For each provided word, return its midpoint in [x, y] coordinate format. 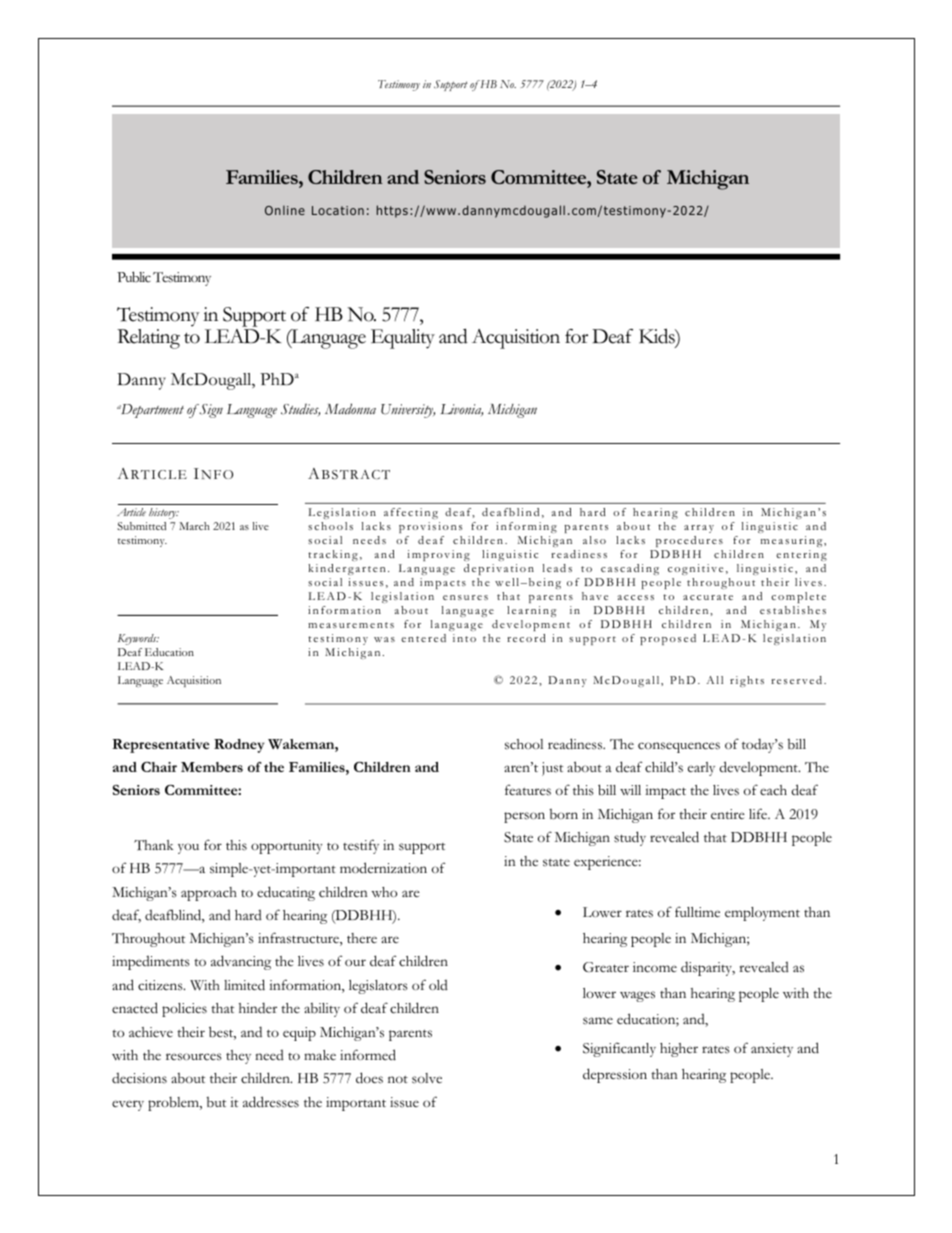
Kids [658, 337]
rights [747, 681]
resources [194, 1057]
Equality [403, 339]
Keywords [138, 639]
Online [285, 210]
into [464, 638]
